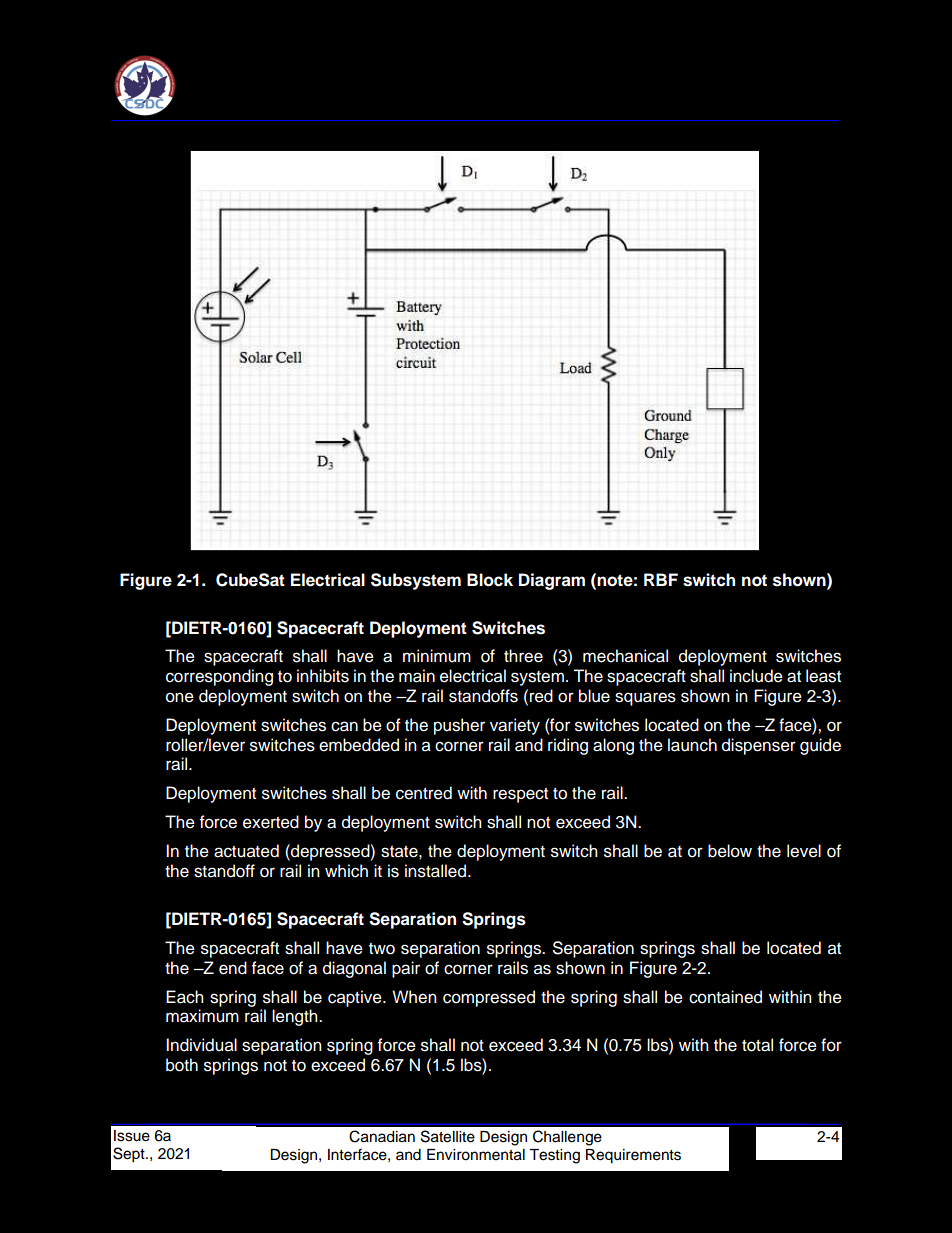  I want to click on actuated, so click(246, 851).
